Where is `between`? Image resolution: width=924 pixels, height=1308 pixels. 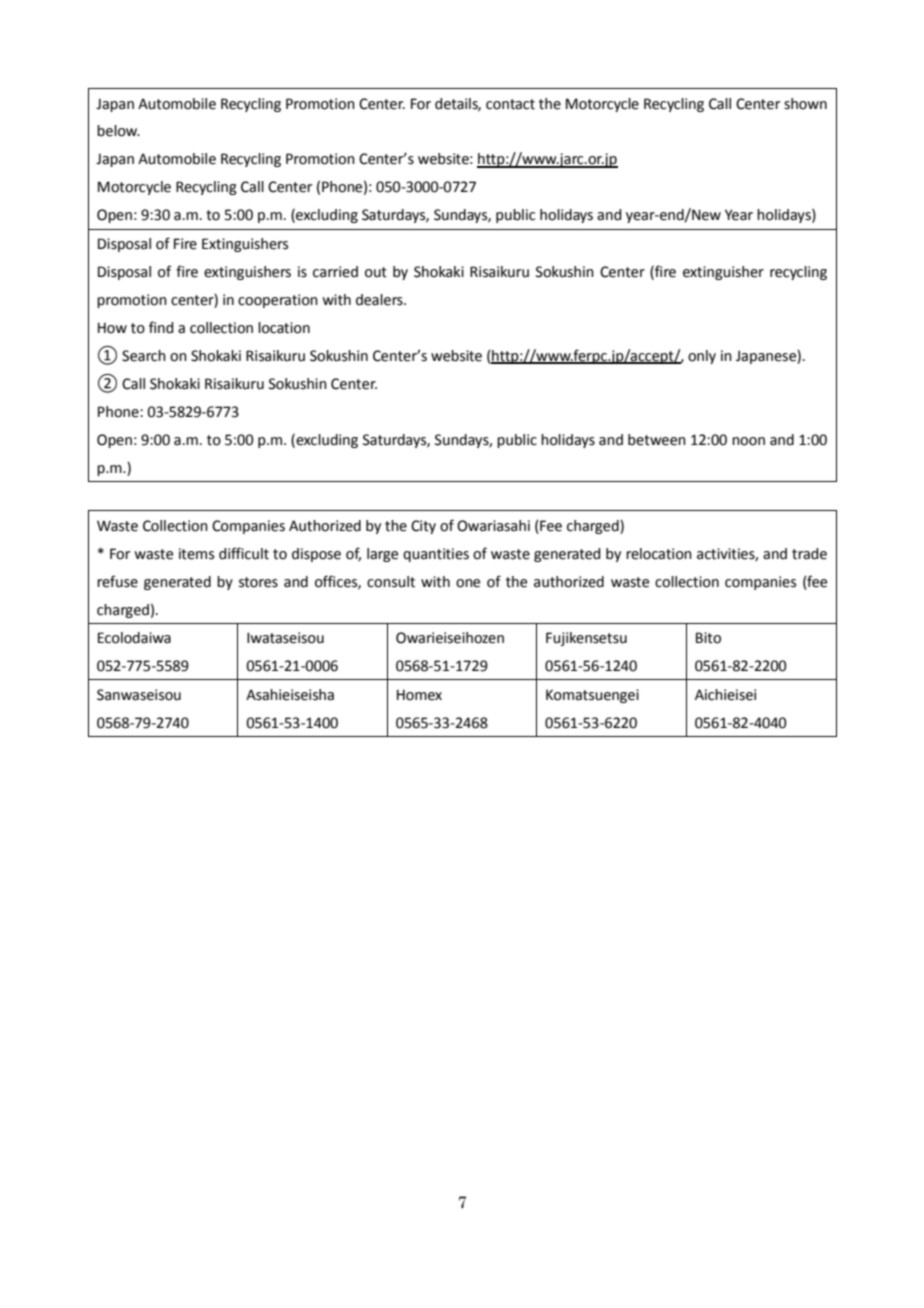
between is located at coordinates (657, 440).
